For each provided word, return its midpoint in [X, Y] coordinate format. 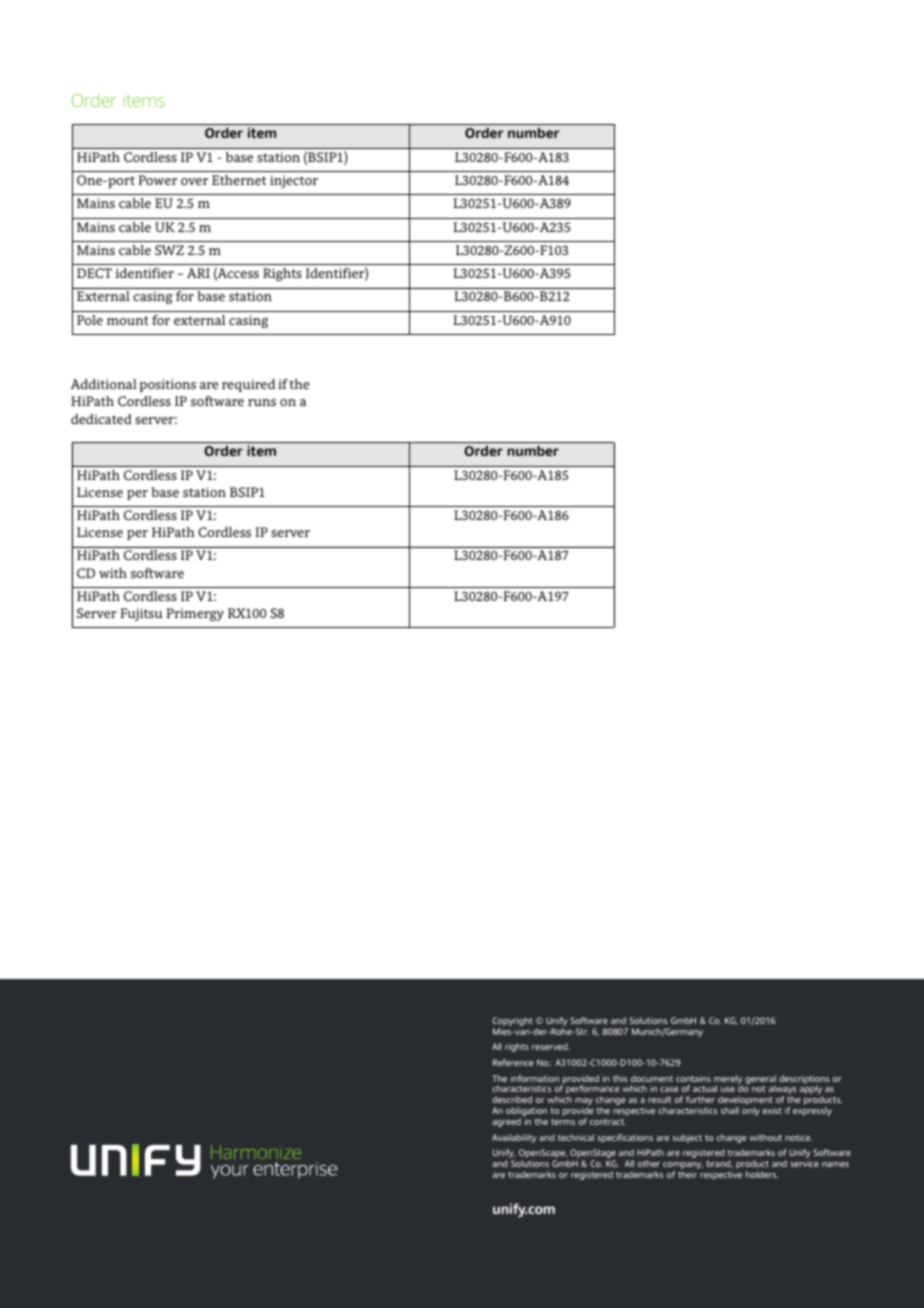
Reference [513, 1062]
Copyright [512, 1023]
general [760, 1081]
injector [294, 181]
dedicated [101, 419]
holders [762, 1174]
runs [262, 402]
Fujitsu [141, 614]
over [194, 181]
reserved [551, 1046]
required [248, 385]
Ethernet [239, 180]
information [535, 1078]
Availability [514, 1138]
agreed [506, 1122]
